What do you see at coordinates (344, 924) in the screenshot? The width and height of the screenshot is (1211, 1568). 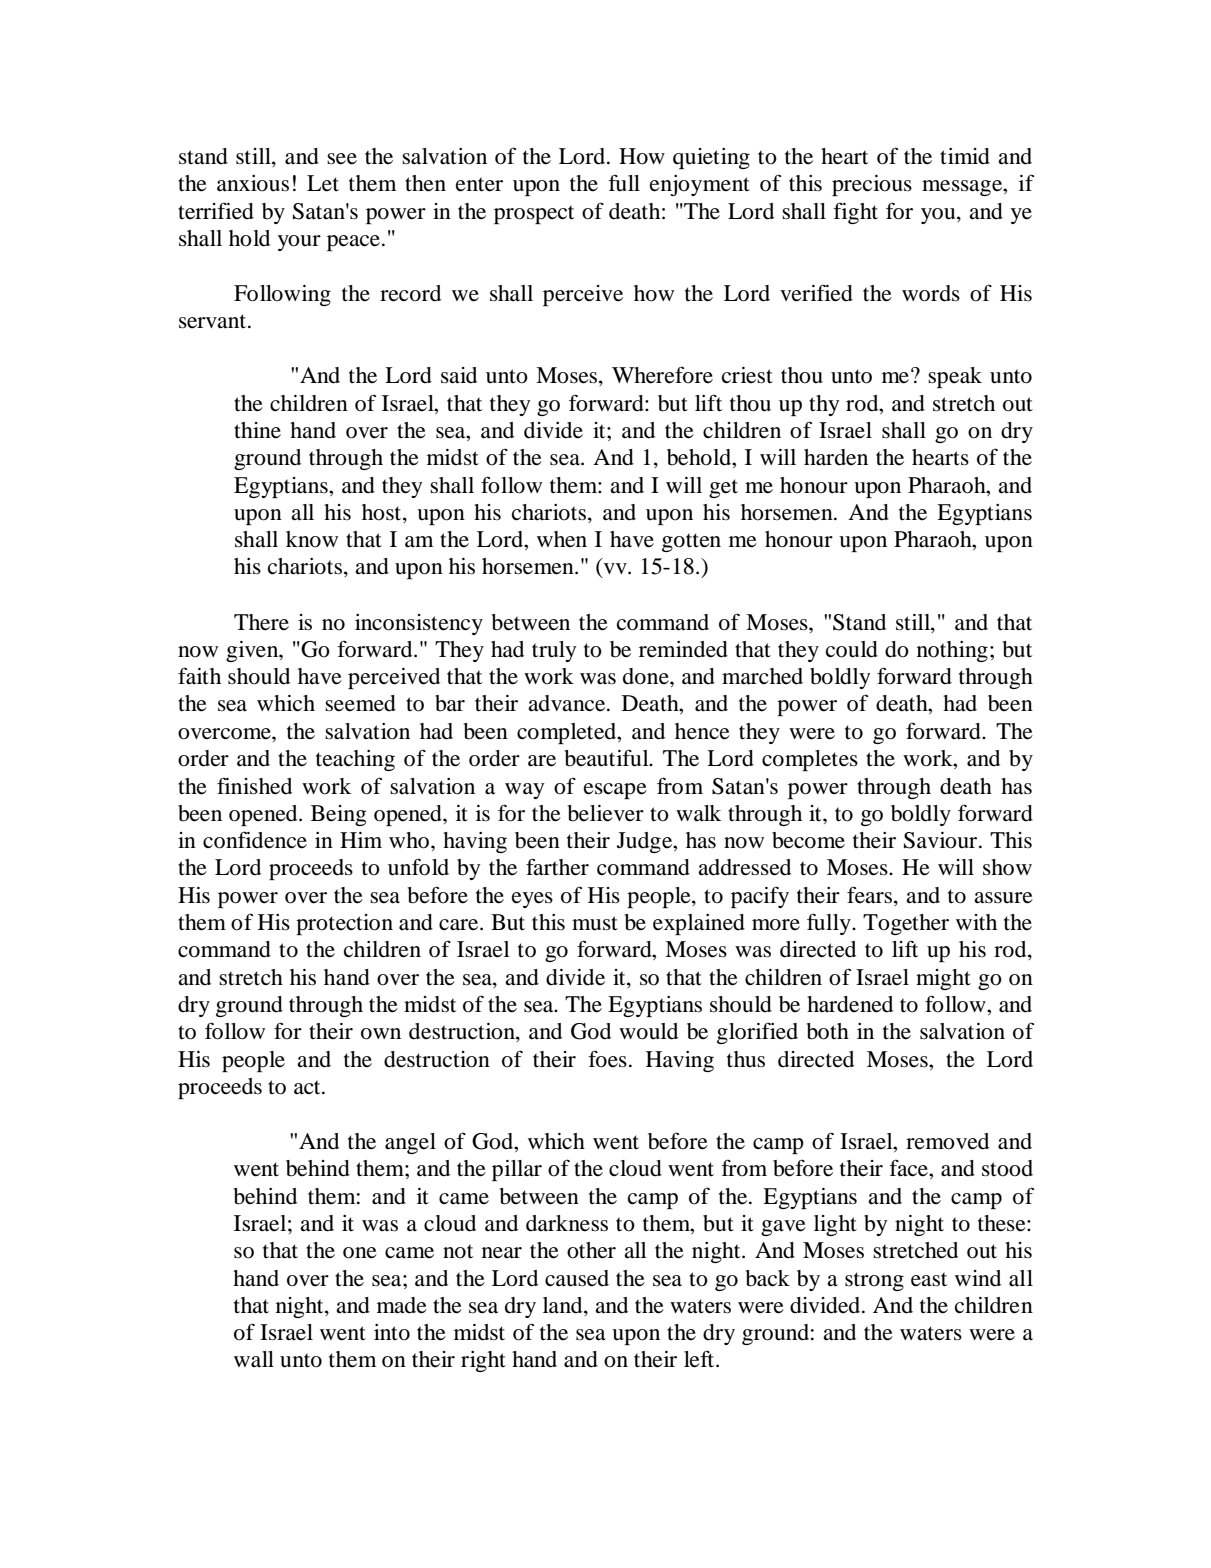 I see `protection` at bounding box center [344, 924].
